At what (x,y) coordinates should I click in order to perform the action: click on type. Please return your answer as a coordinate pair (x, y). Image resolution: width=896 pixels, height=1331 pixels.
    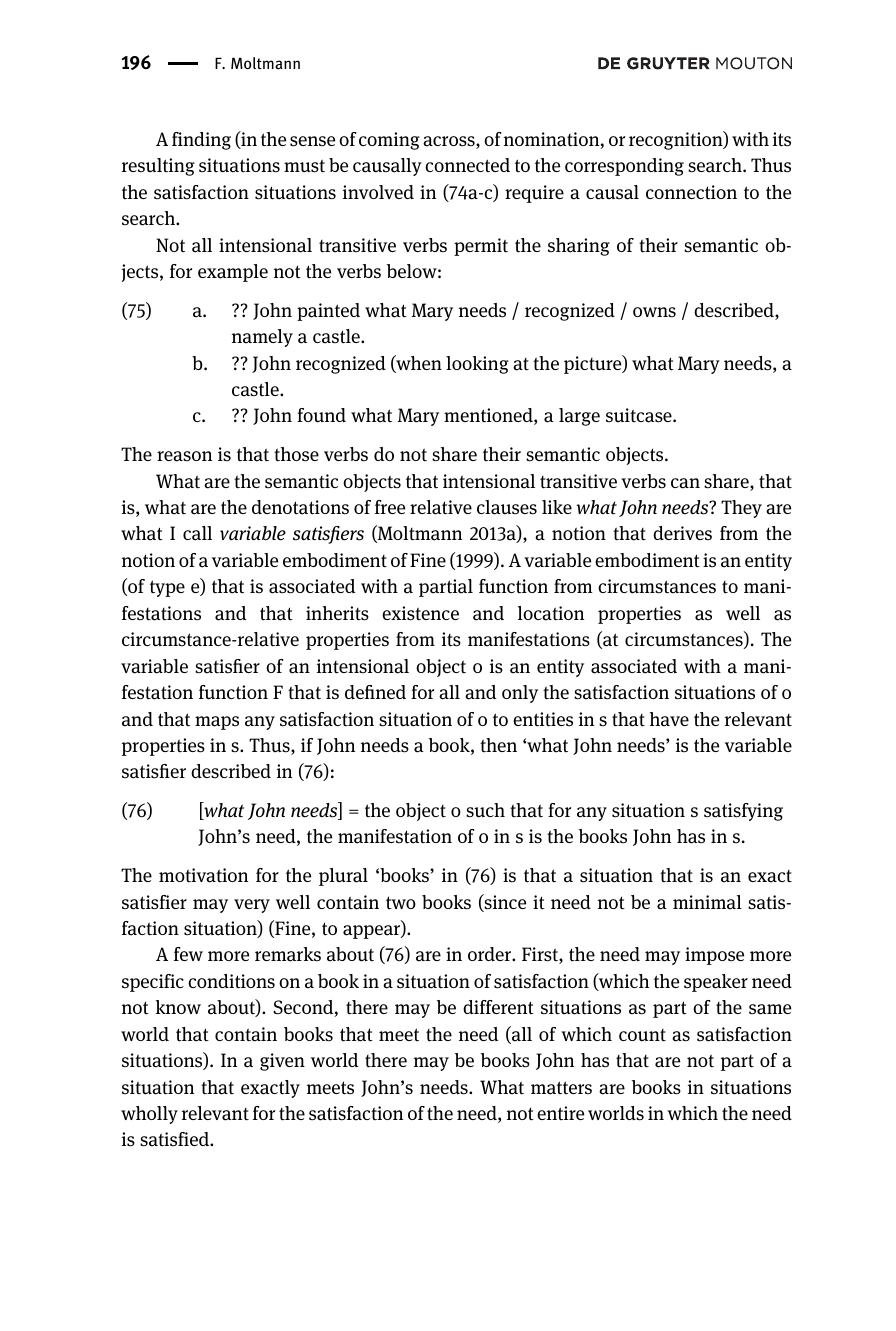
    Looking at the image, I should click on (167, 588).
